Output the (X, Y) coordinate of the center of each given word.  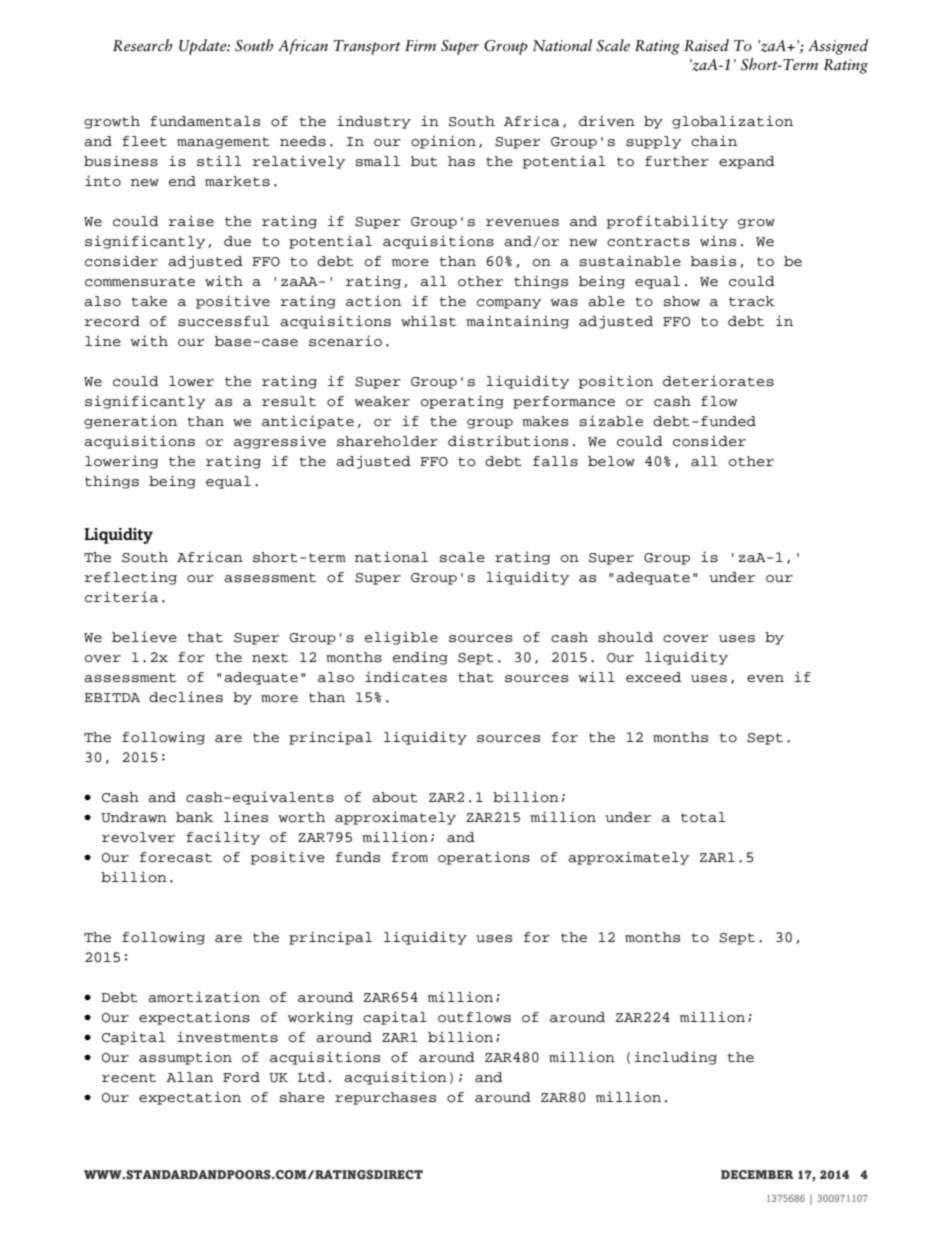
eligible (401, 638)
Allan (189, 1077)
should (625, 637)
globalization (732, 122)
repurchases (385, 1098)
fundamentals (205, 121)
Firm (420, 45)
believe (144, 637)
